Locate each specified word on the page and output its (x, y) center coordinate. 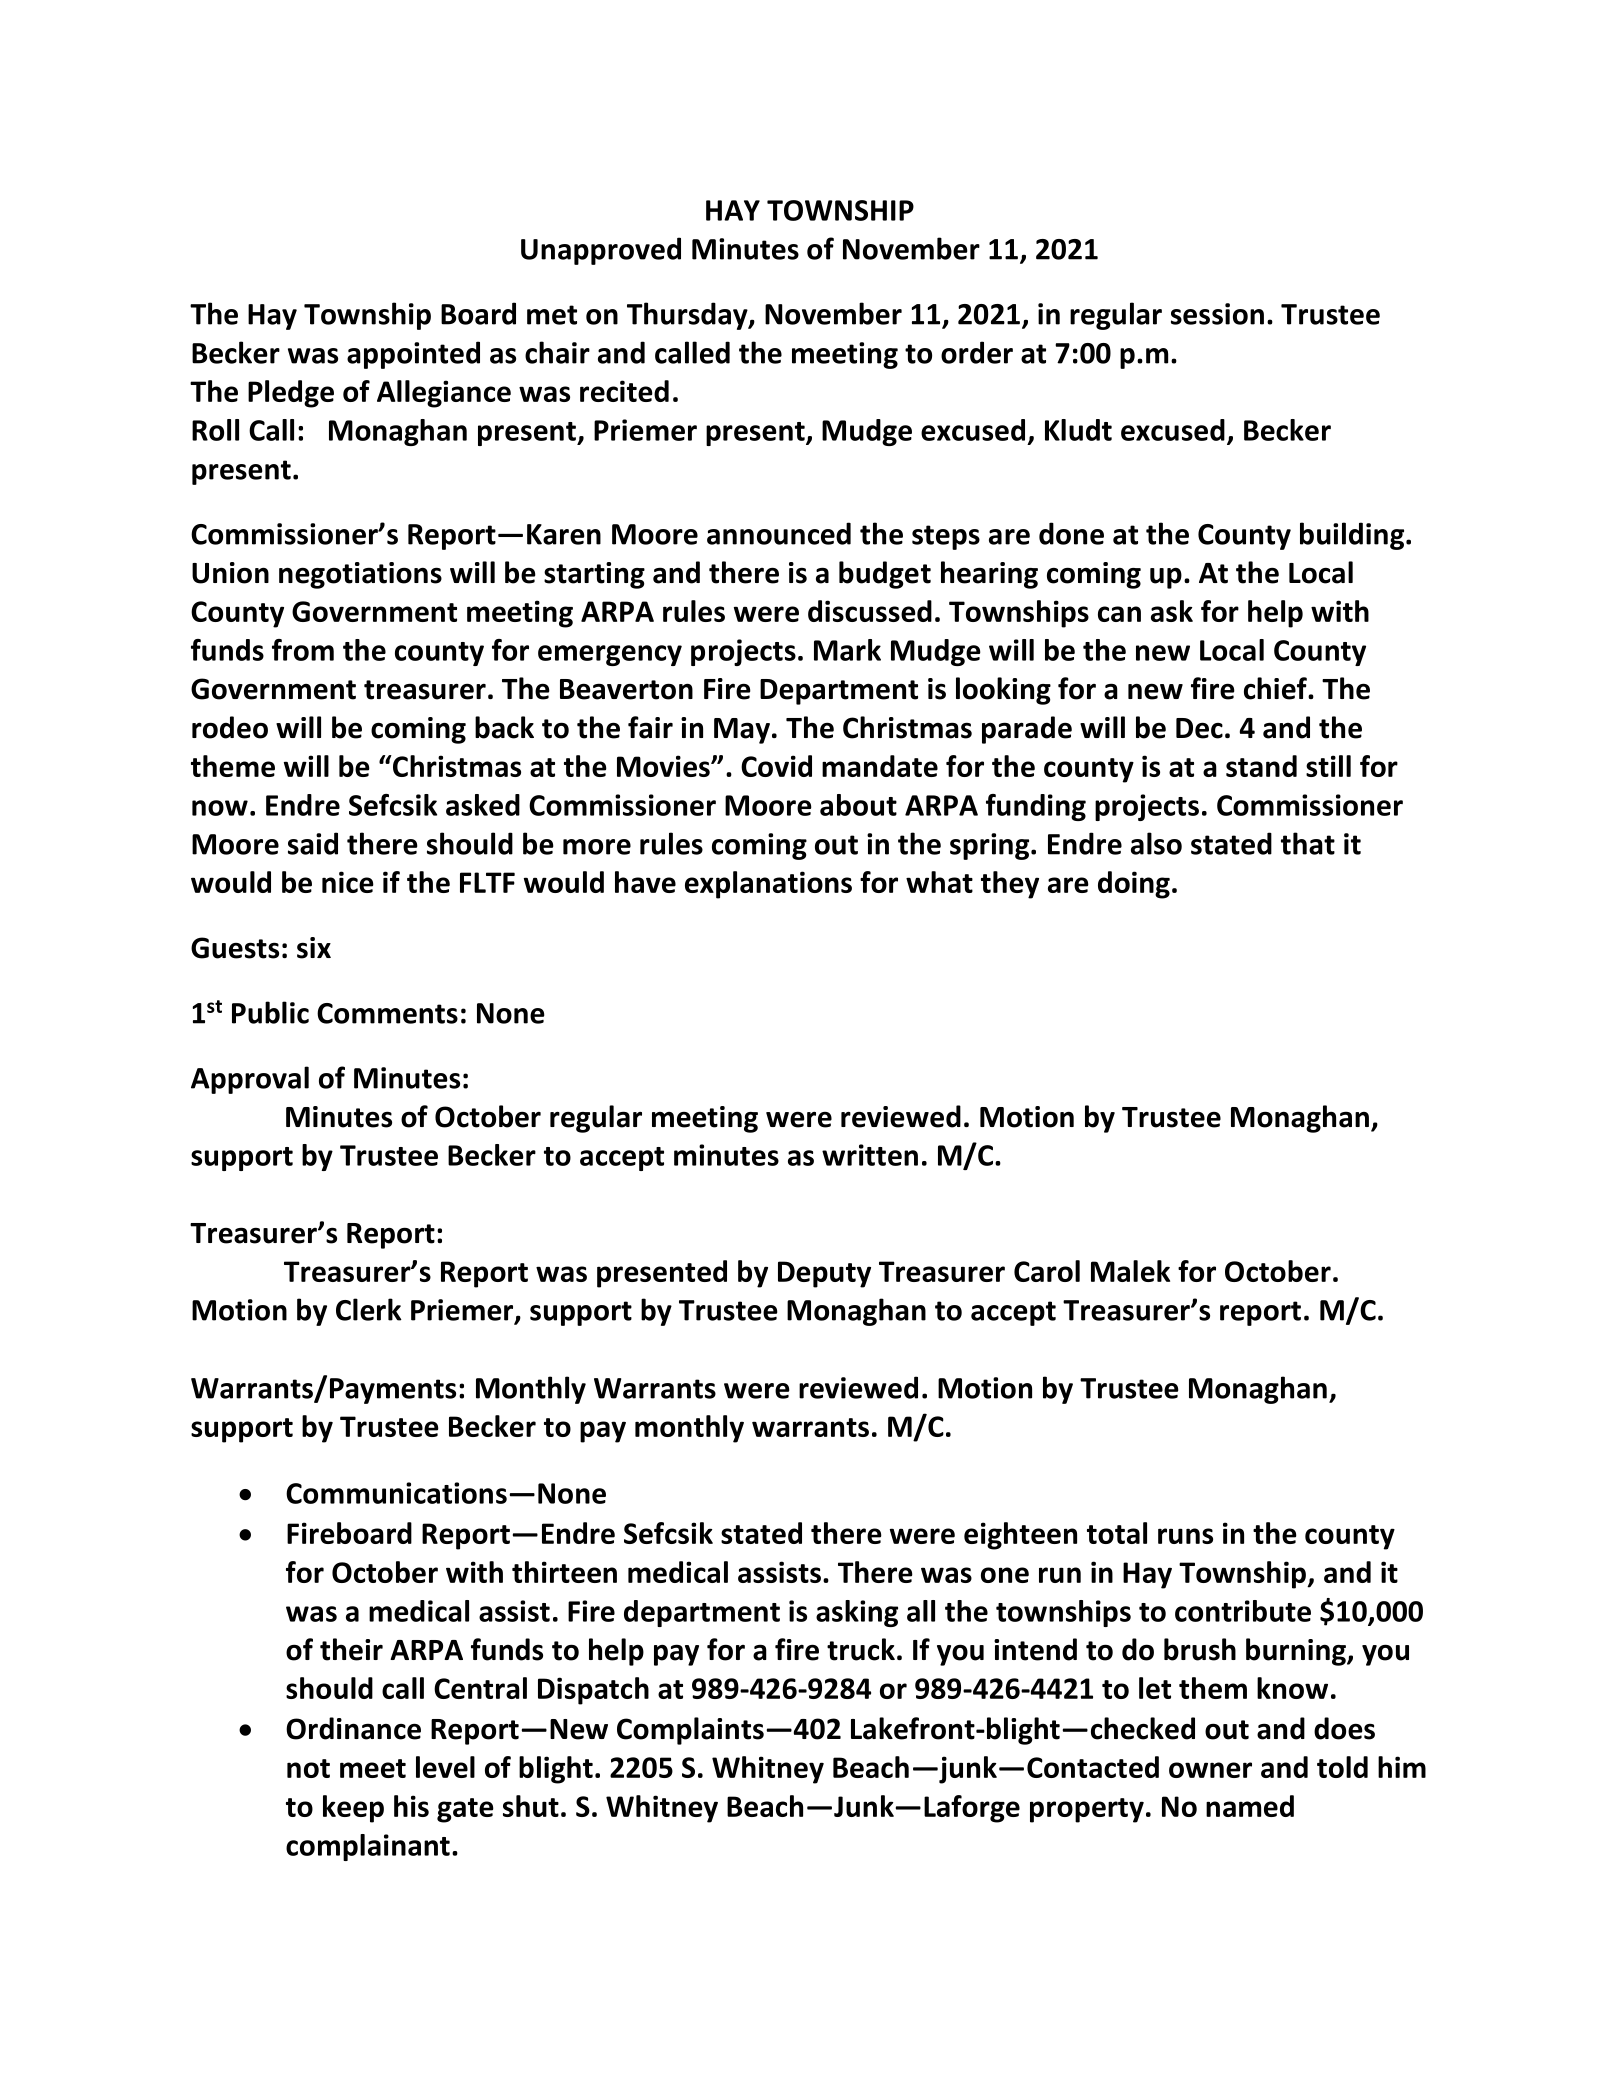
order (977, 352)
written (870, 1155)
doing (1134, 885)
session (1217, 314)
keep (353, 1809)
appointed (413, 355)
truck (861, 1649)
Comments (387, 1013)
